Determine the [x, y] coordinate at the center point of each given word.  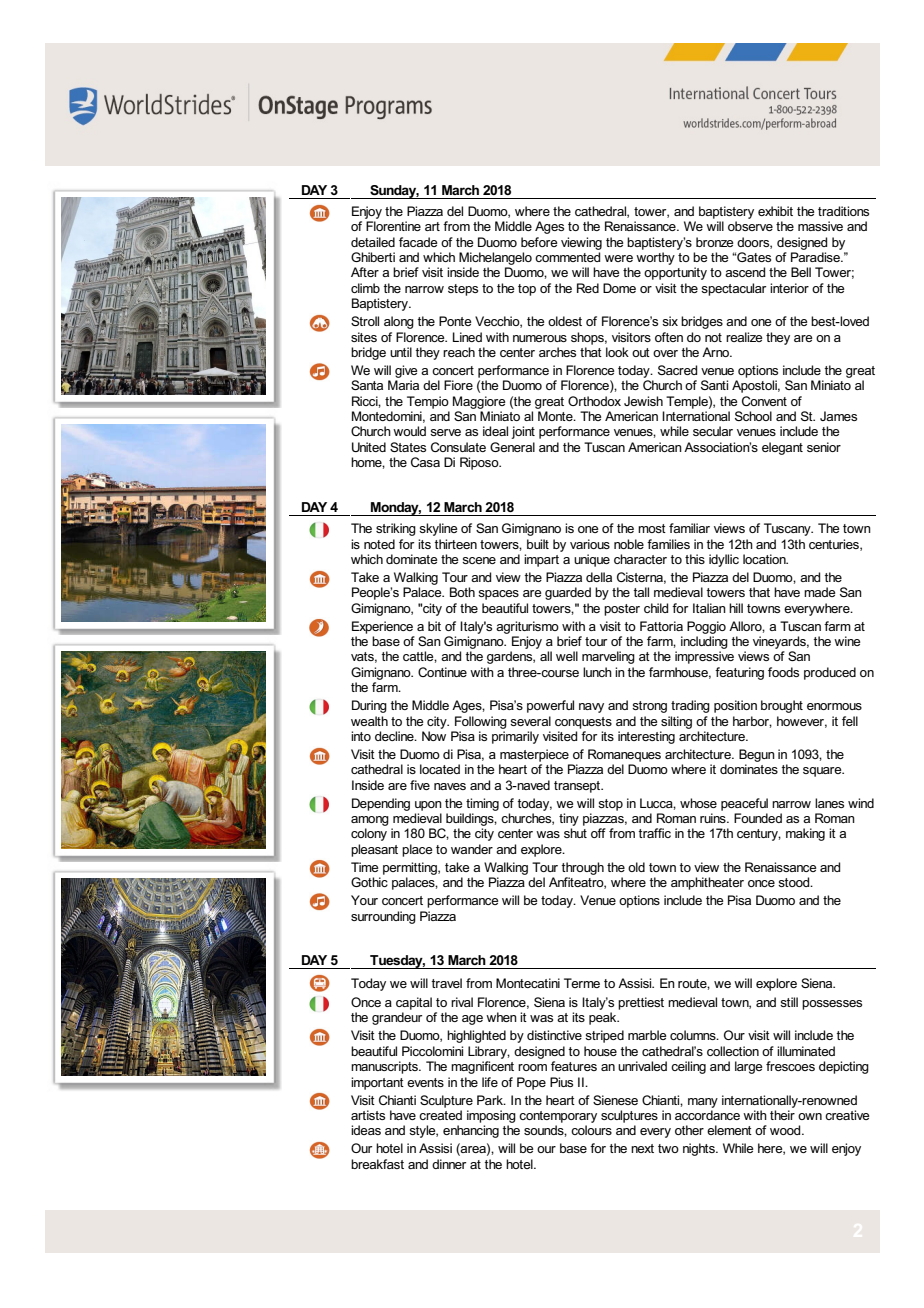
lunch [597, 672]
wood [786, 1130]
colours [591, 1130]
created [440, 1115]
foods [783, 672]
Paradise [816, 257]
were [618, 258]
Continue [442, 672]
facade [418, 242]
